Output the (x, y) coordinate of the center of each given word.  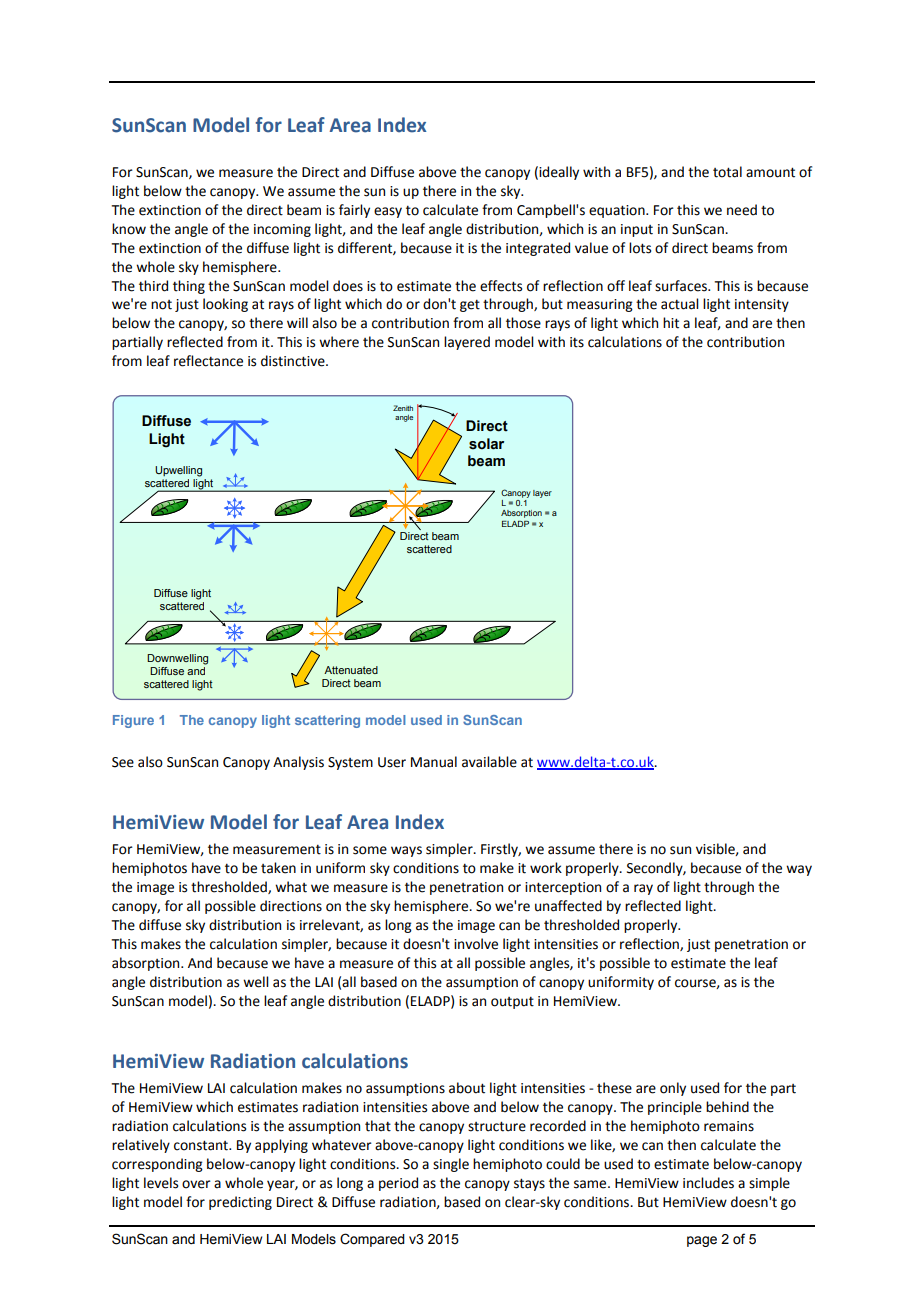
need (742, 210)
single (451, 1165)
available (489, 762)
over (196, 1184)
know (129, 229)
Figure (133, 721)
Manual (434, 762)
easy (388, 212)
